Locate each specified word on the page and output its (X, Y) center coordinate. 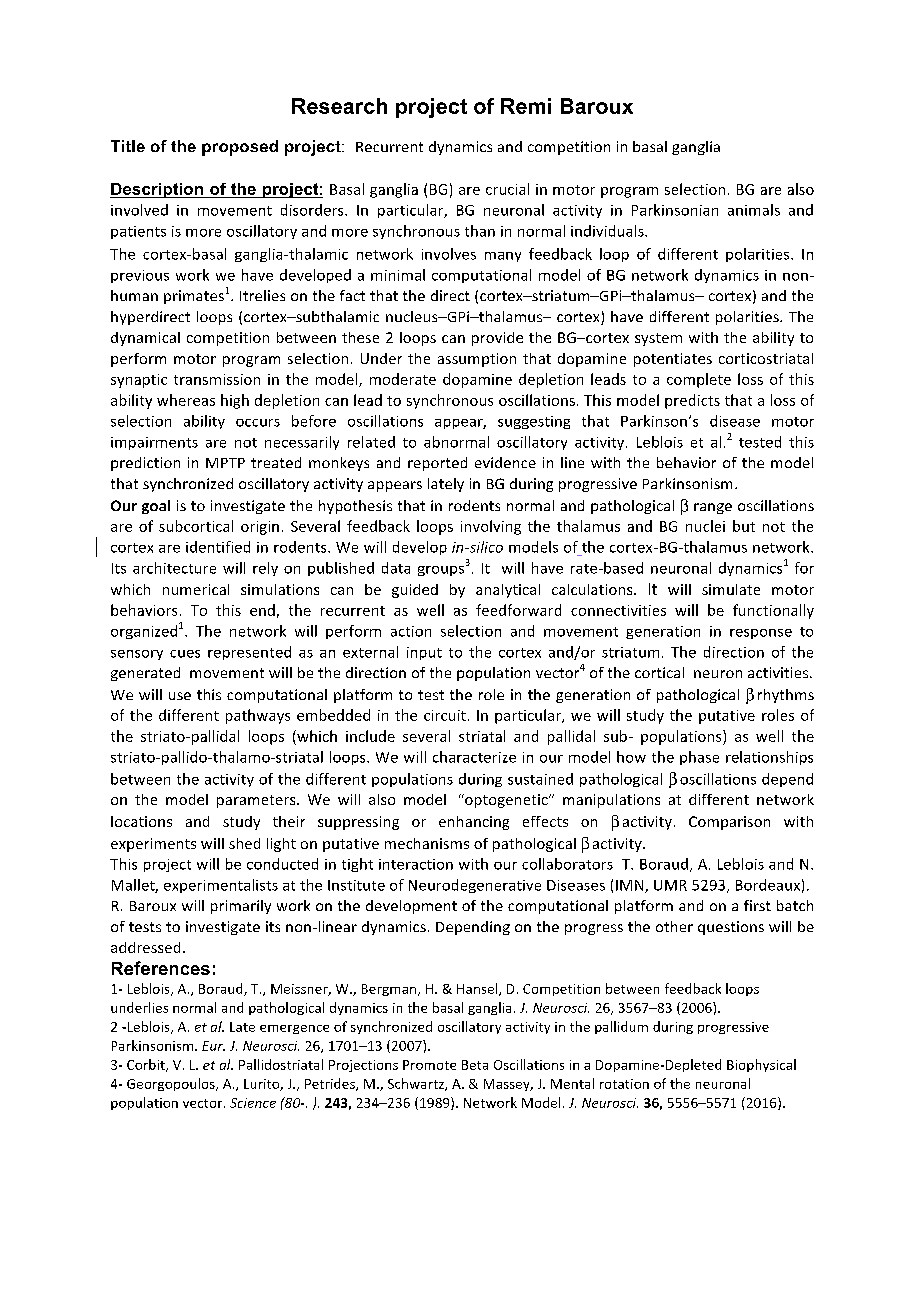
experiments (153, 845)
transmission (217, 379)
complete (699, 380)
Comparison (729, 823)
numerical (196, 589)
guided (415, 591)
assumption (477, 360)
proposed (240, 148)
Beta (475, 1065)
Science (253, 1103)
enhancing (474, 823)
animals (754, 210)
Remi (526, 106)
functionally (773, 611)
